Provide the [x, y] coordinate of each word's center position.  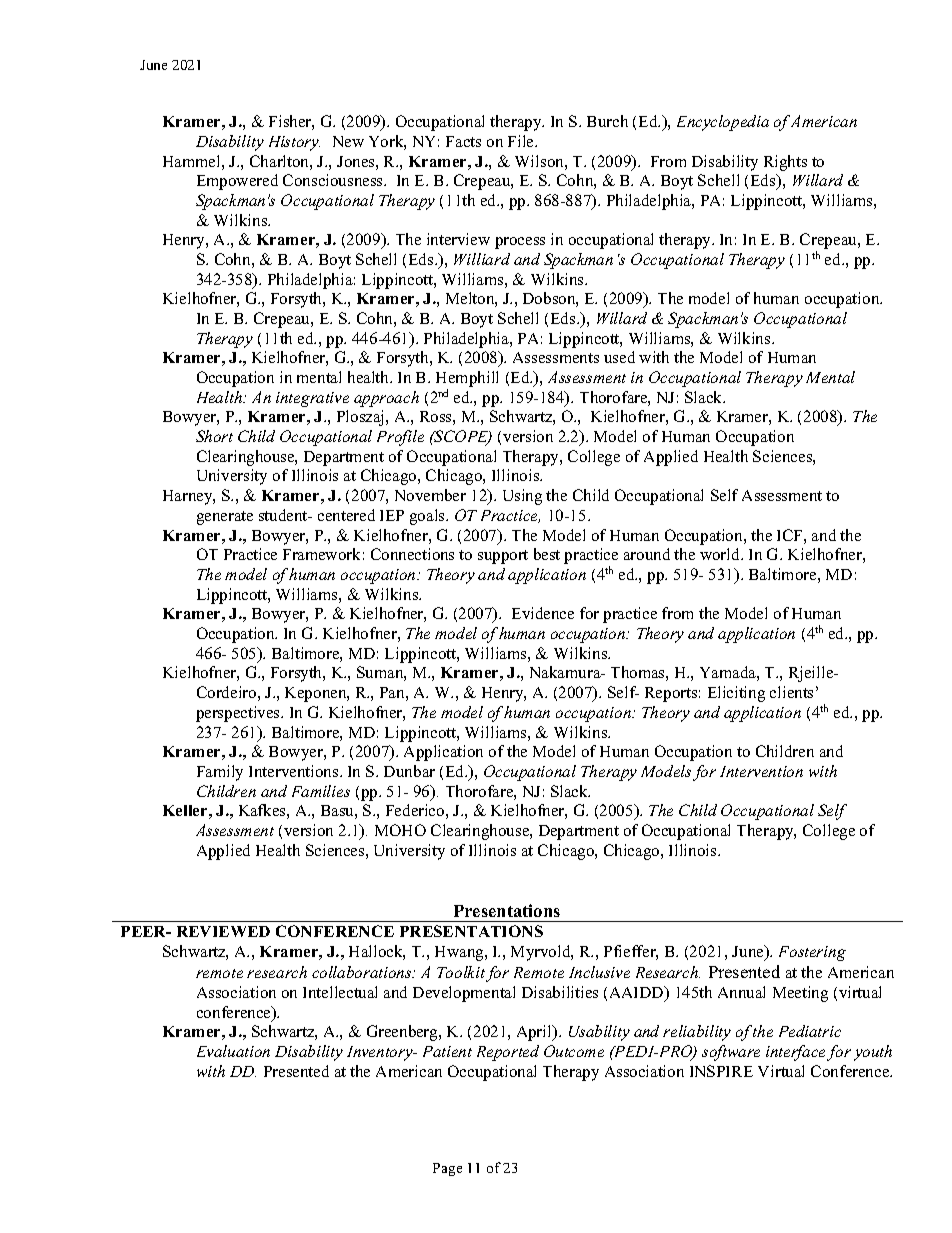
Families [321, 791]
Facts [463, 141]
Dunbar [409, 771]
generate [225, 518]
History [294, 143]
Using [522, 497]
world [721, 554]
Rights [785, 163]
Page [447, 1169]
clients [791, 692]
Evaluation [233, 1051]
